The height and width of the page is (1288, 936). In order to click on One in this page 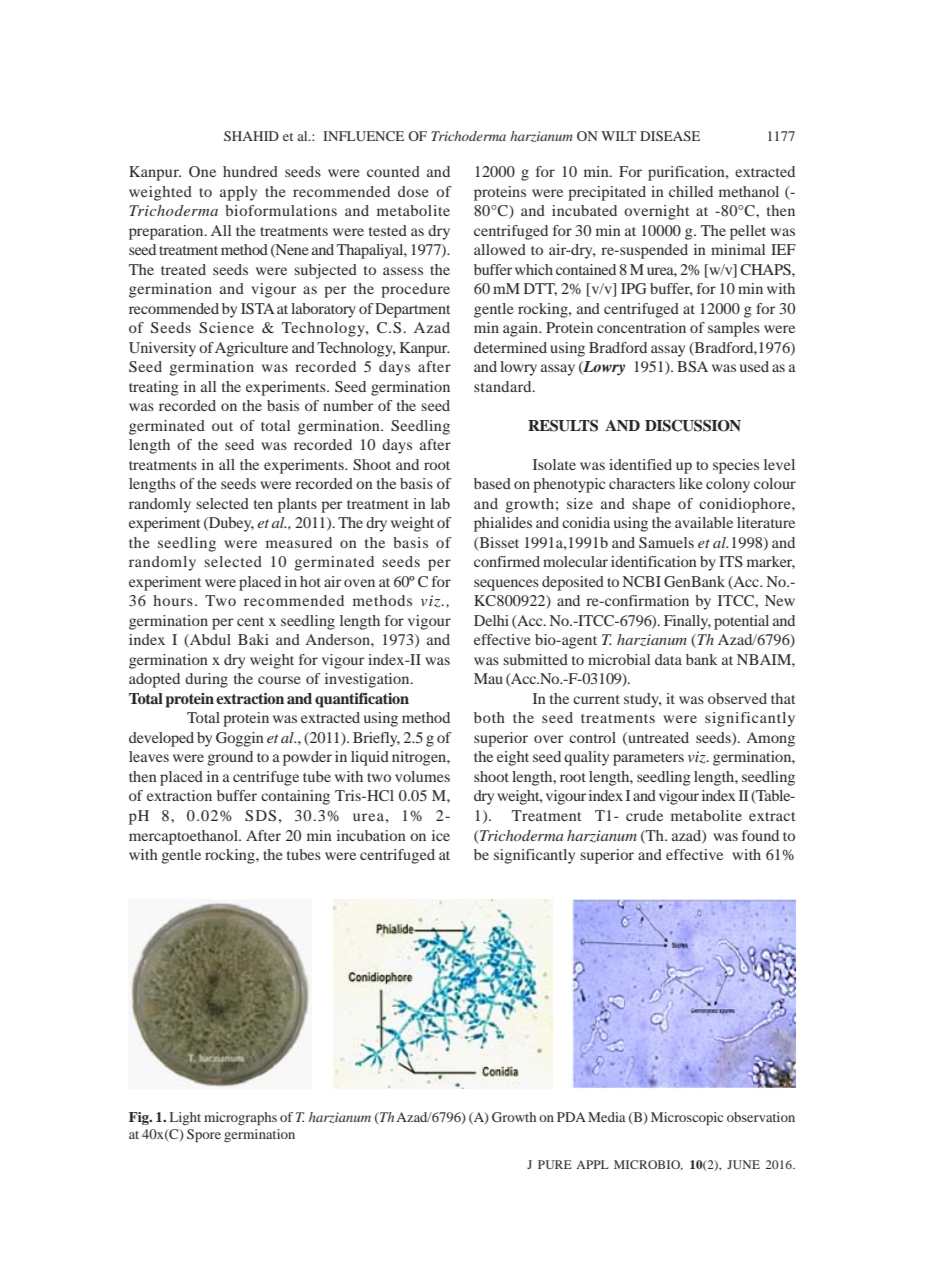, I will do `click(202, 171)`.
